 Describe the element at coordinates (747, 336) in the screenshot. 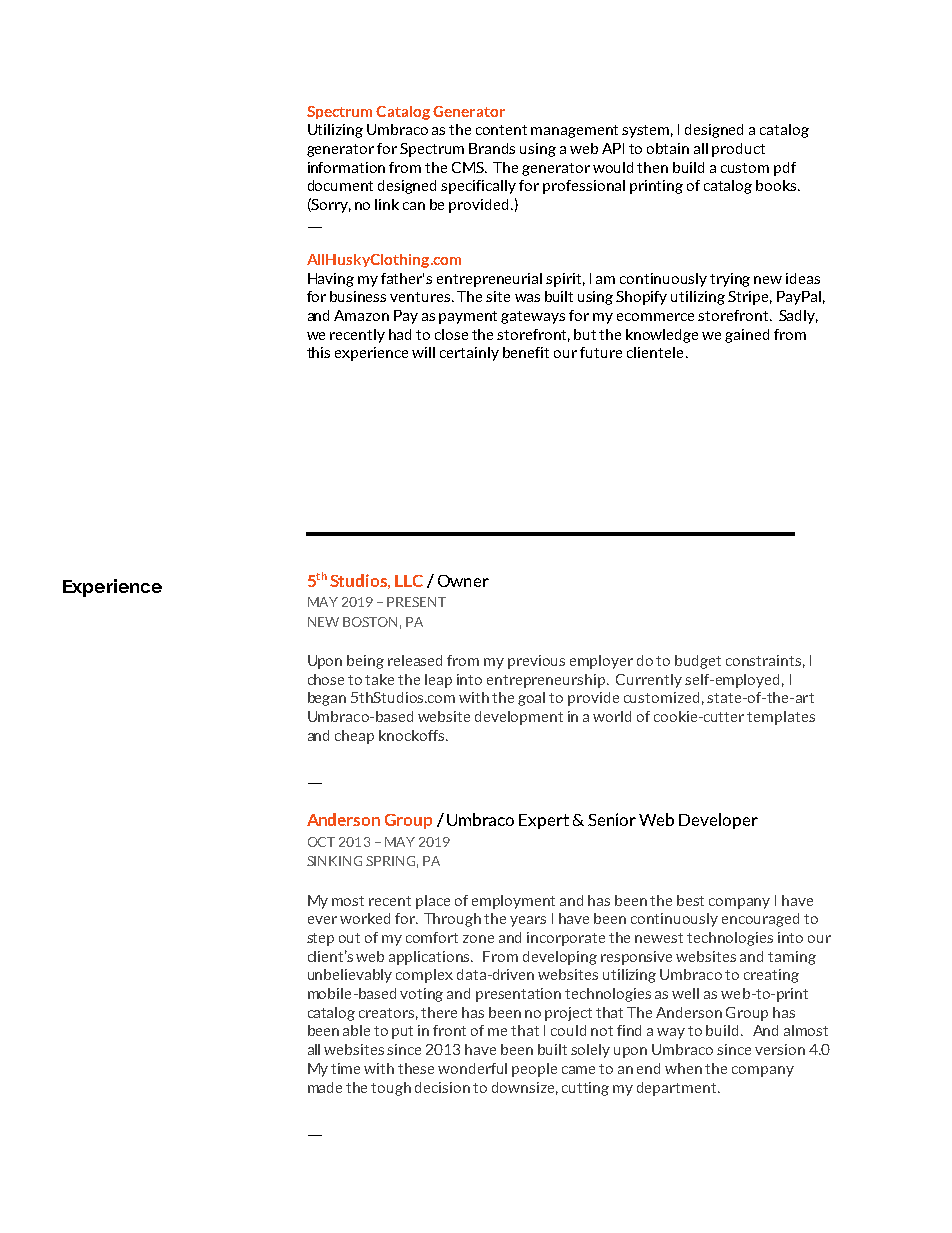

I see `gained` at that location.
